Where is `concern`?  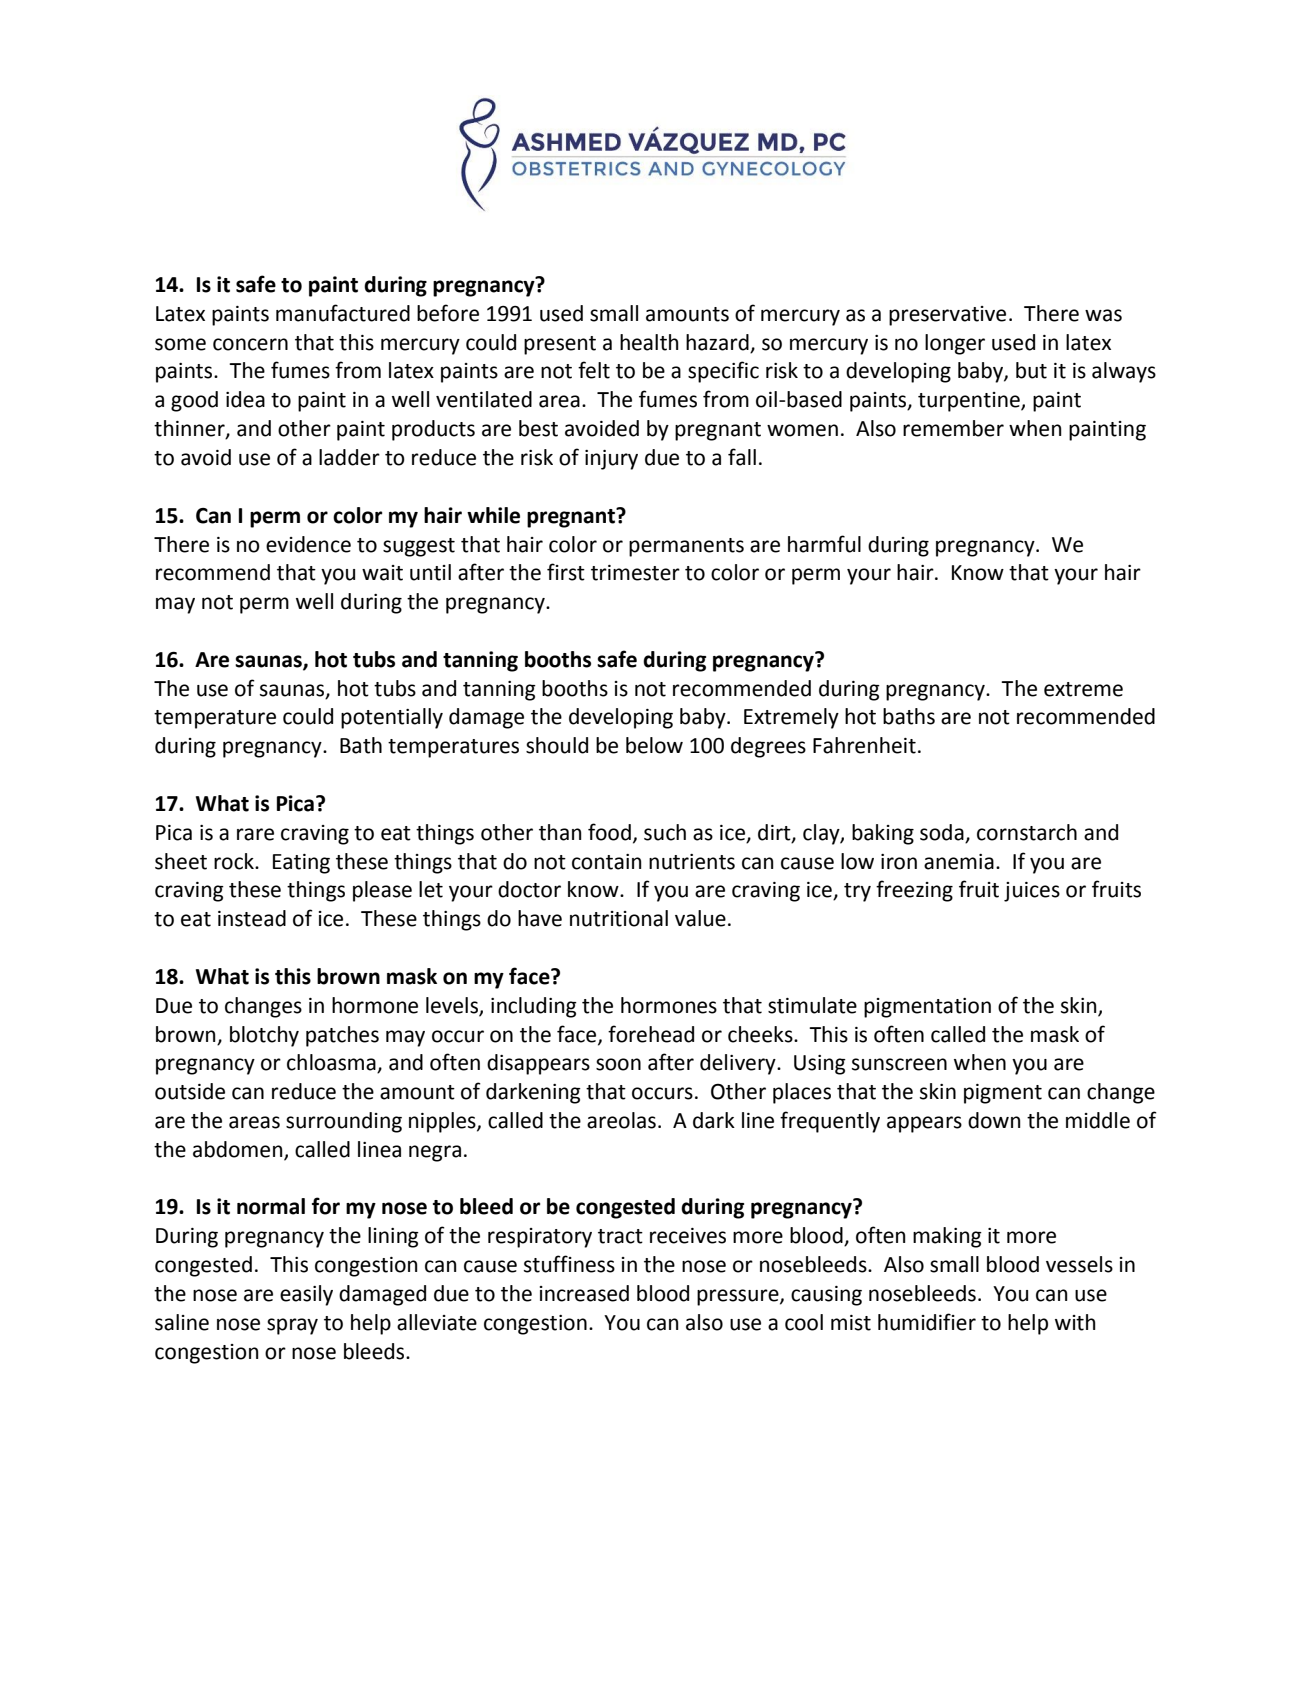
concern is located at coordinates (250, 344).
